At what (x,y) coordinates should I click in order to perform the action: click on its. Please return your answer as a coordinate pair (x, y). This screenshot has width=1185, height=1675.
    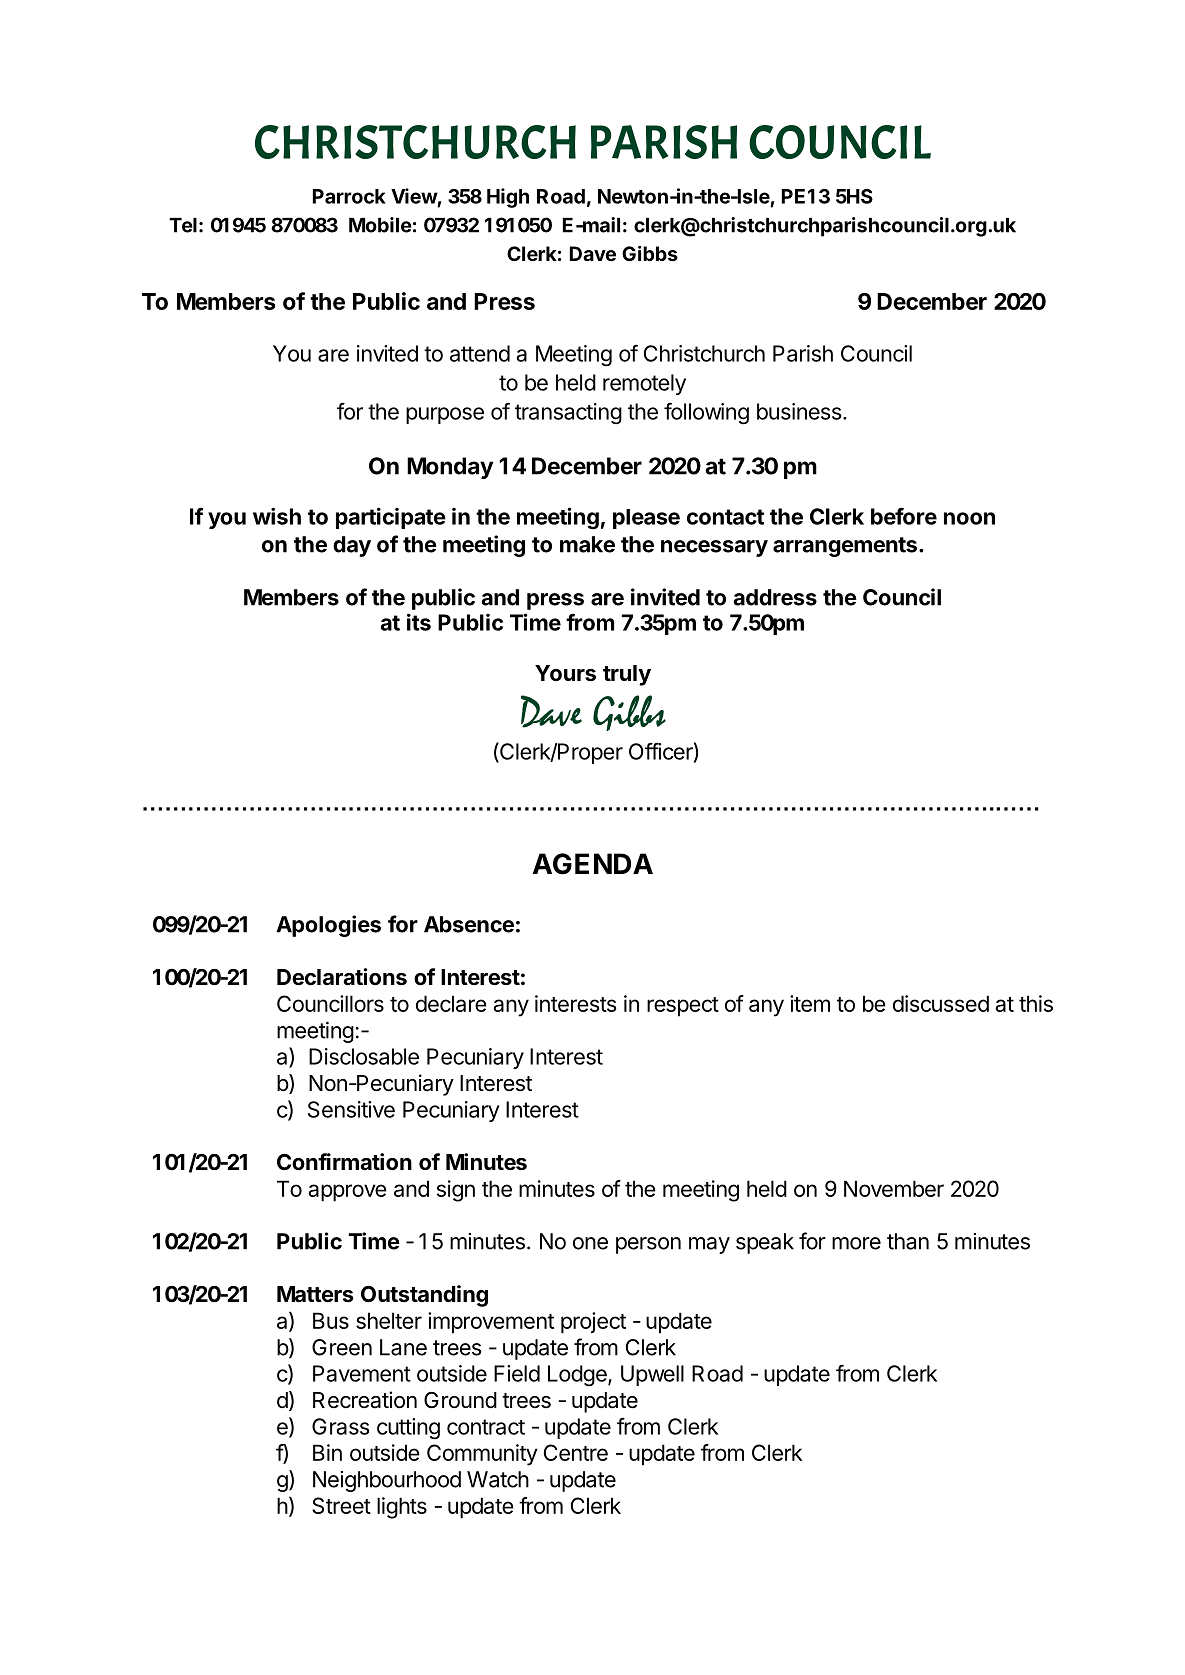
    Looking at the image, I should click on (419, 622).
